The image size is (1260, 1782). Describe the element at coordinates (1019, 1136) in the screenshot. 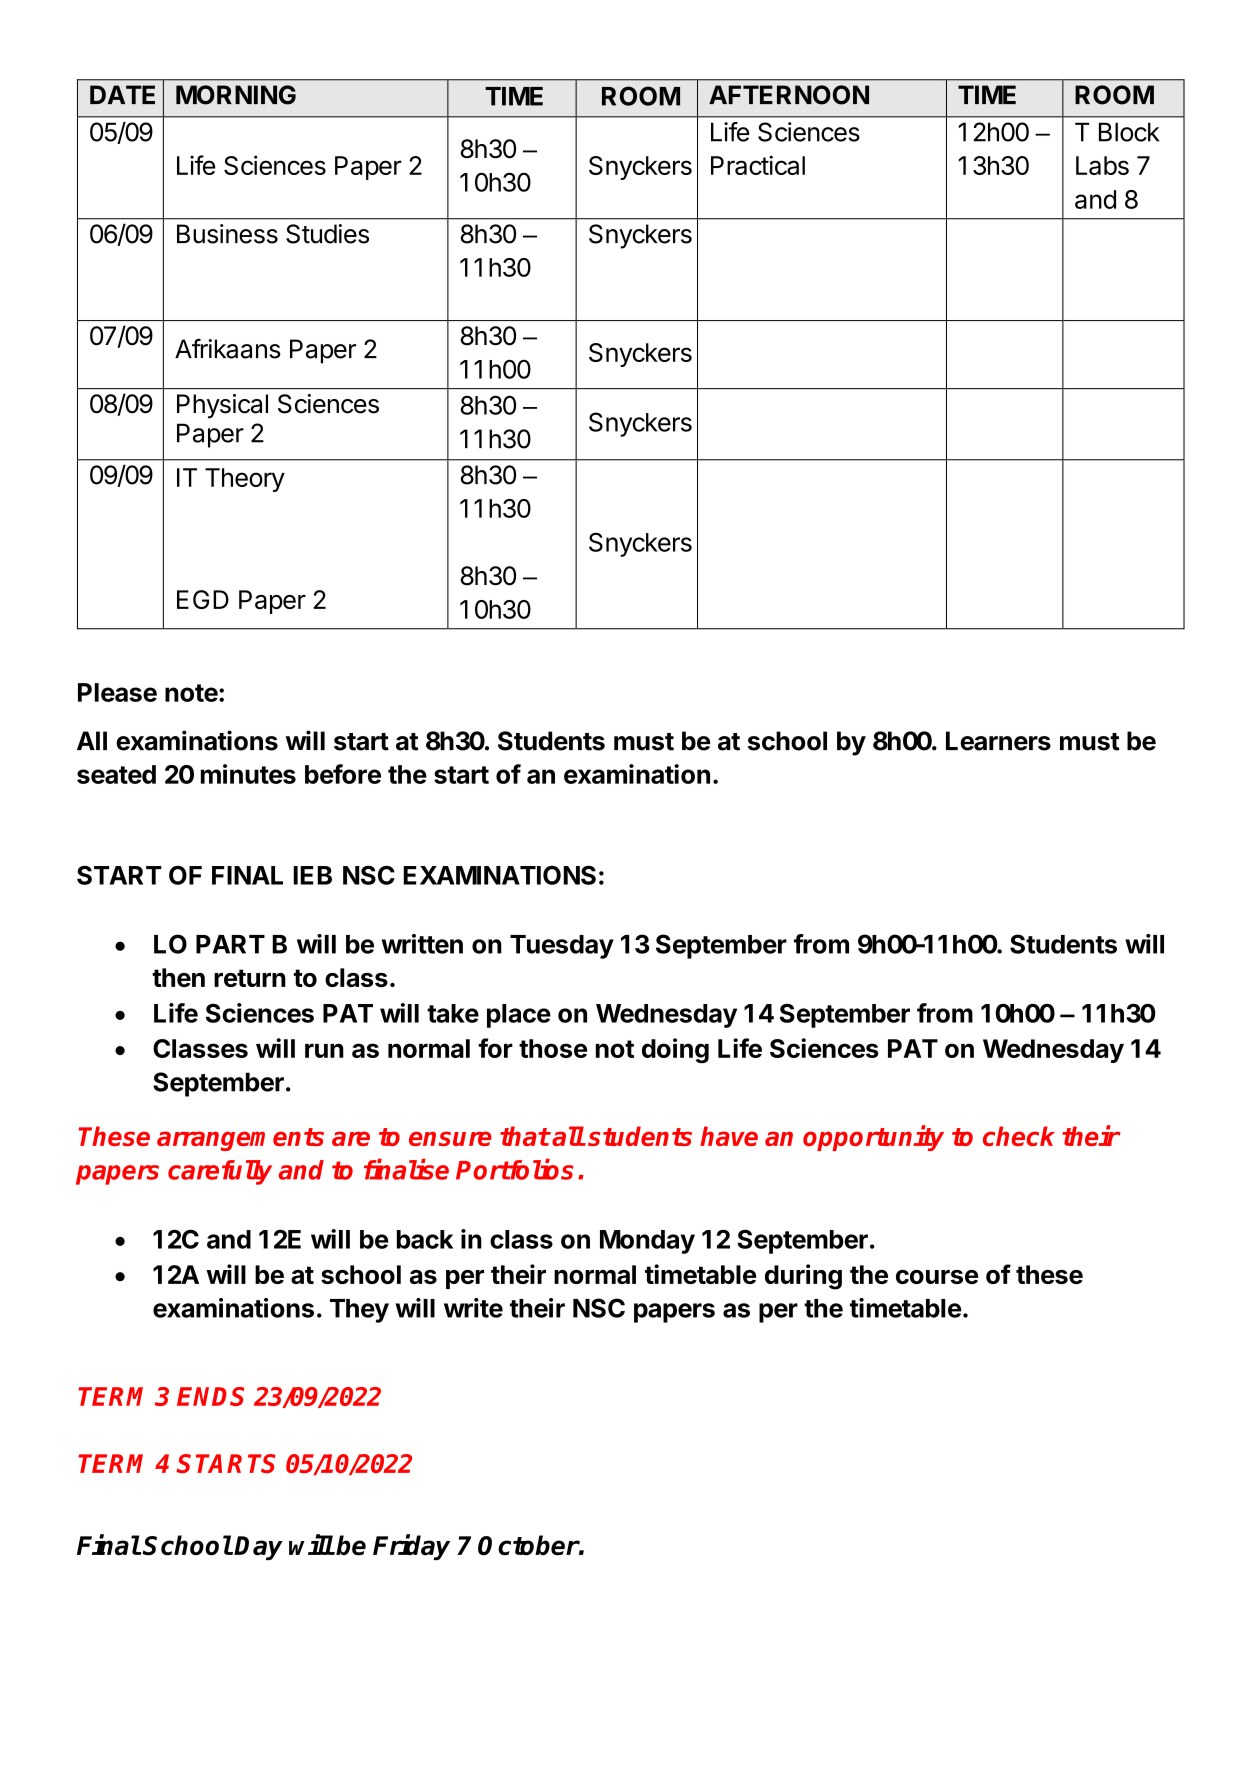

I see `check` at that location.
